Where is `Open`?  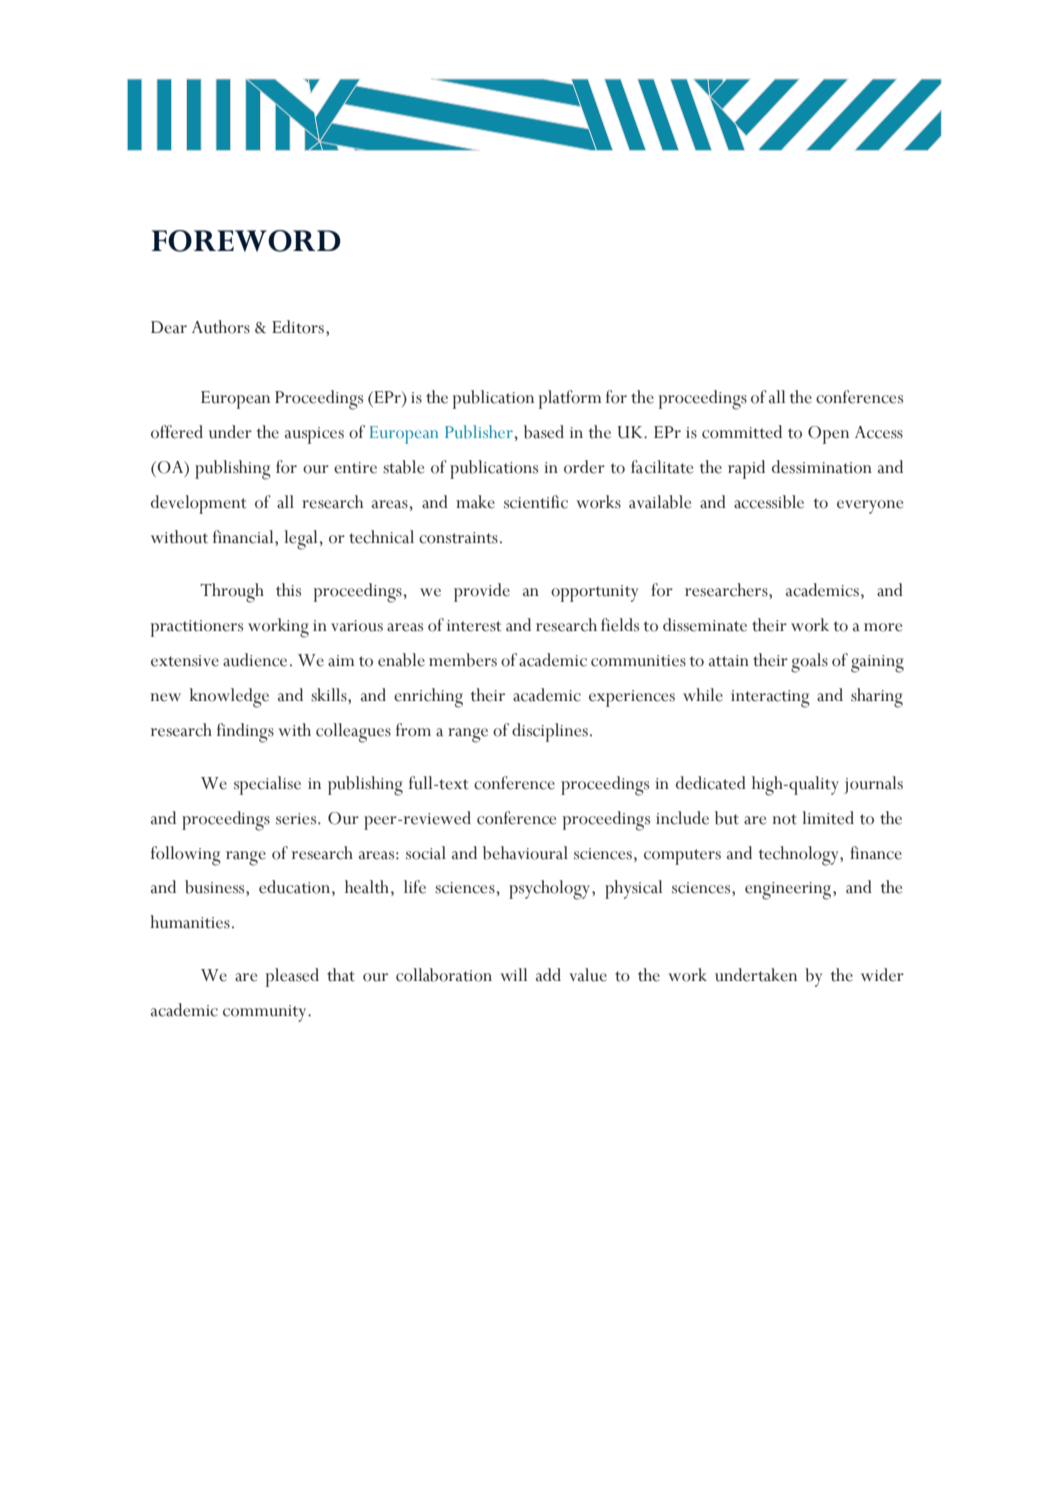
Open is located at coordinates (828, 435).
